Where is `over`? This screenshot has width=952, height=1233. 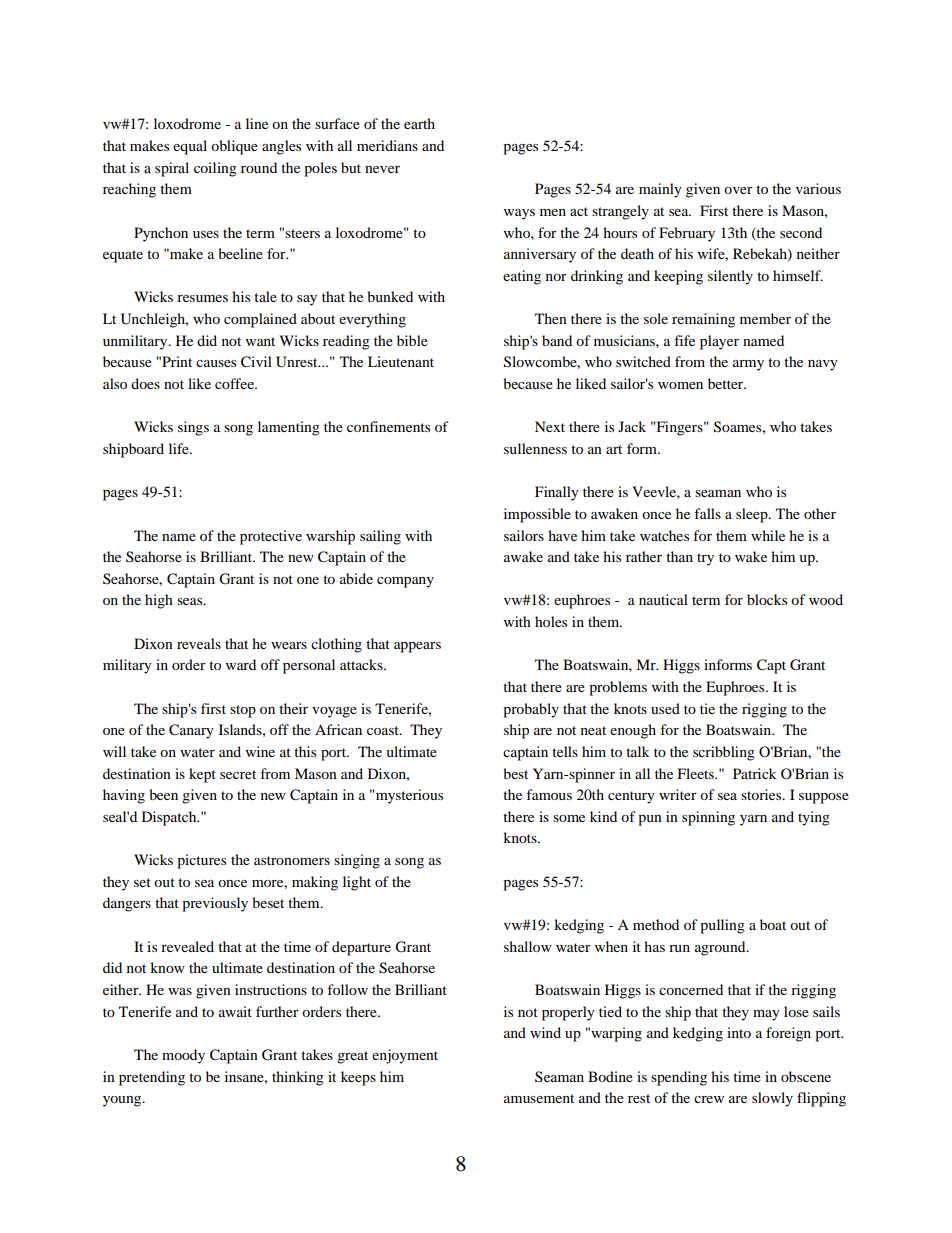 over is located at coordinates (738, 190).
